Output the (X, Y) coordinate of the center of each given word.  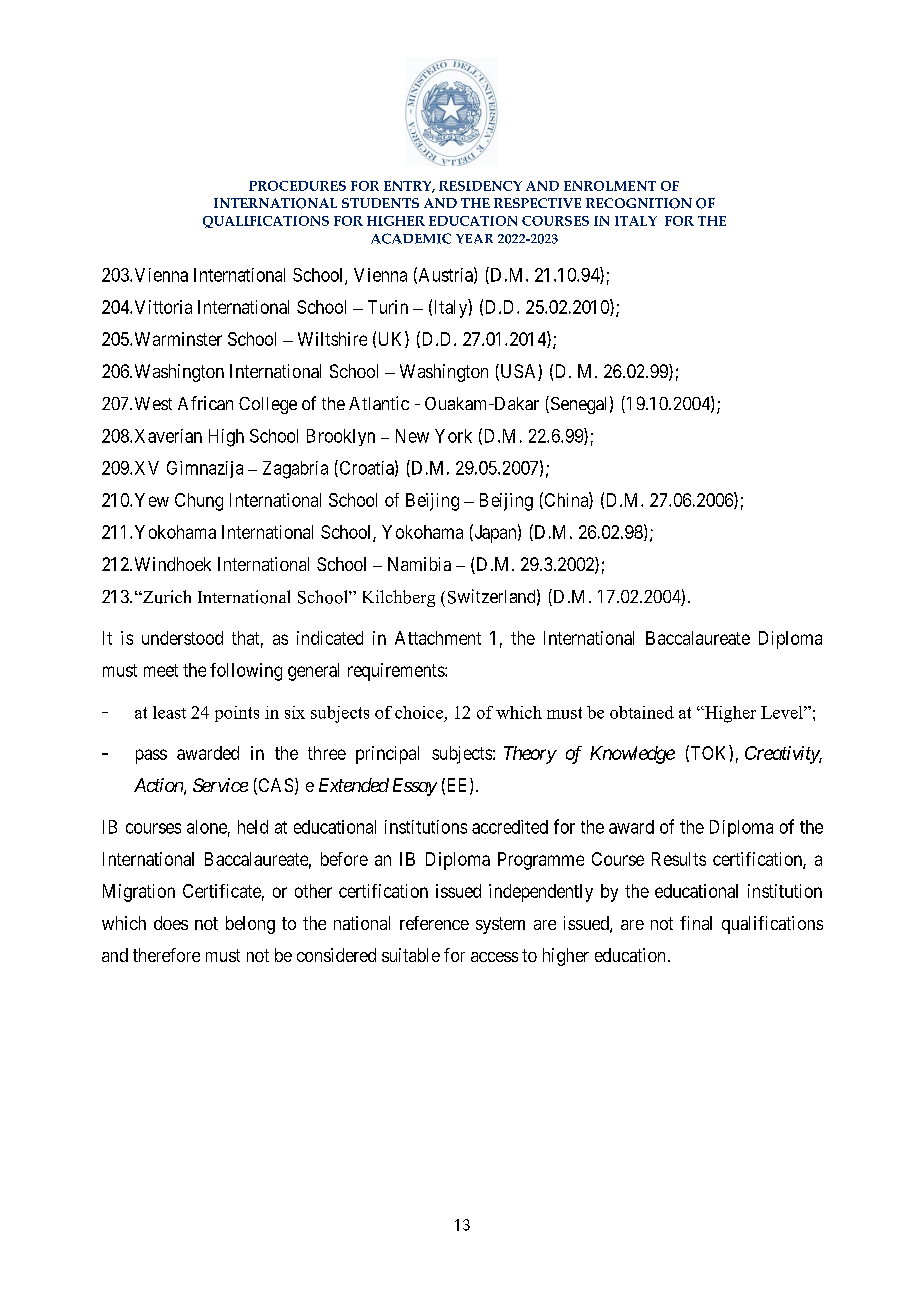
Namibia (419, 564)
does (171, 923)
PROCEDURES (297, 186)
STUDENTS (380, 203)
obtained (642, 712)
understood (182, 638)
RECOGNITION (639, 203)
